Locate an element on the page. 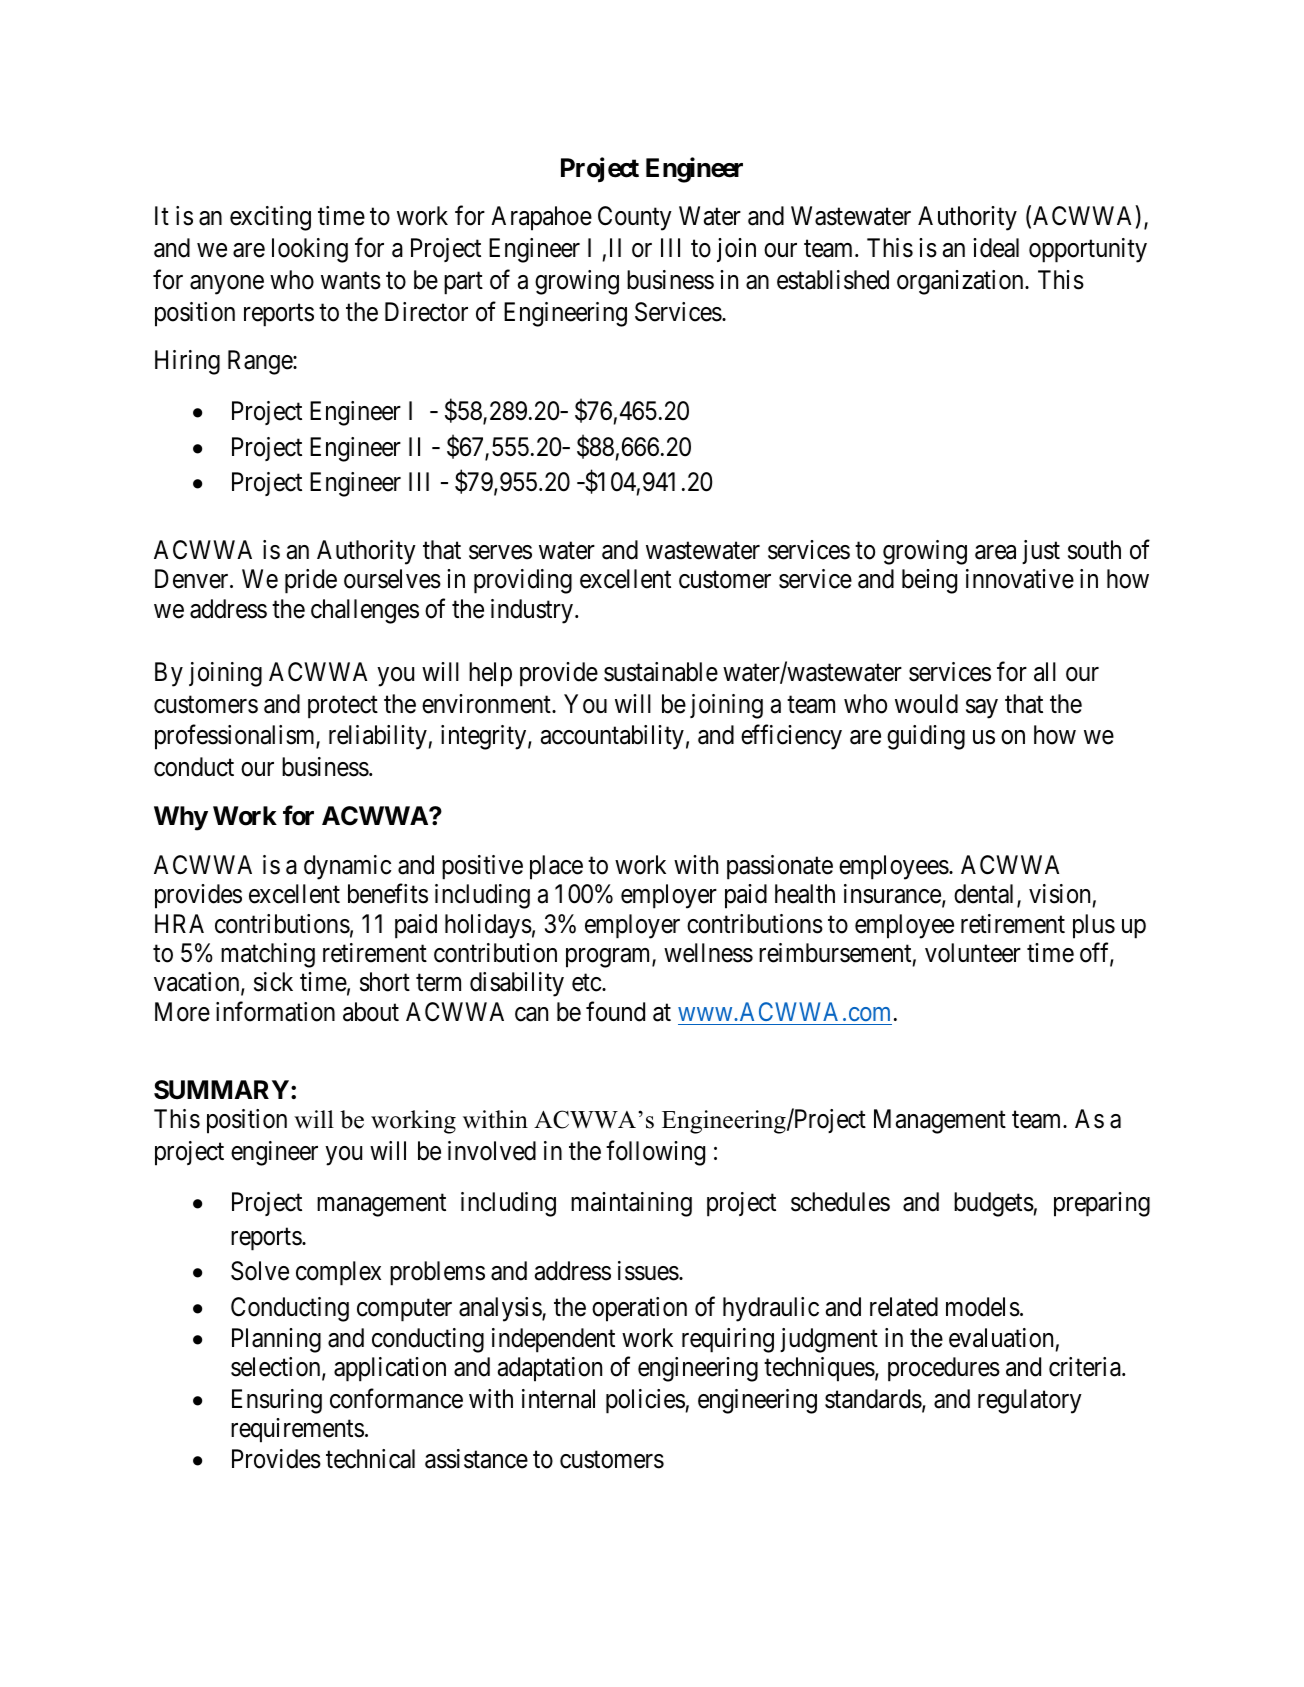  County is located at coordinates (635, 218).
